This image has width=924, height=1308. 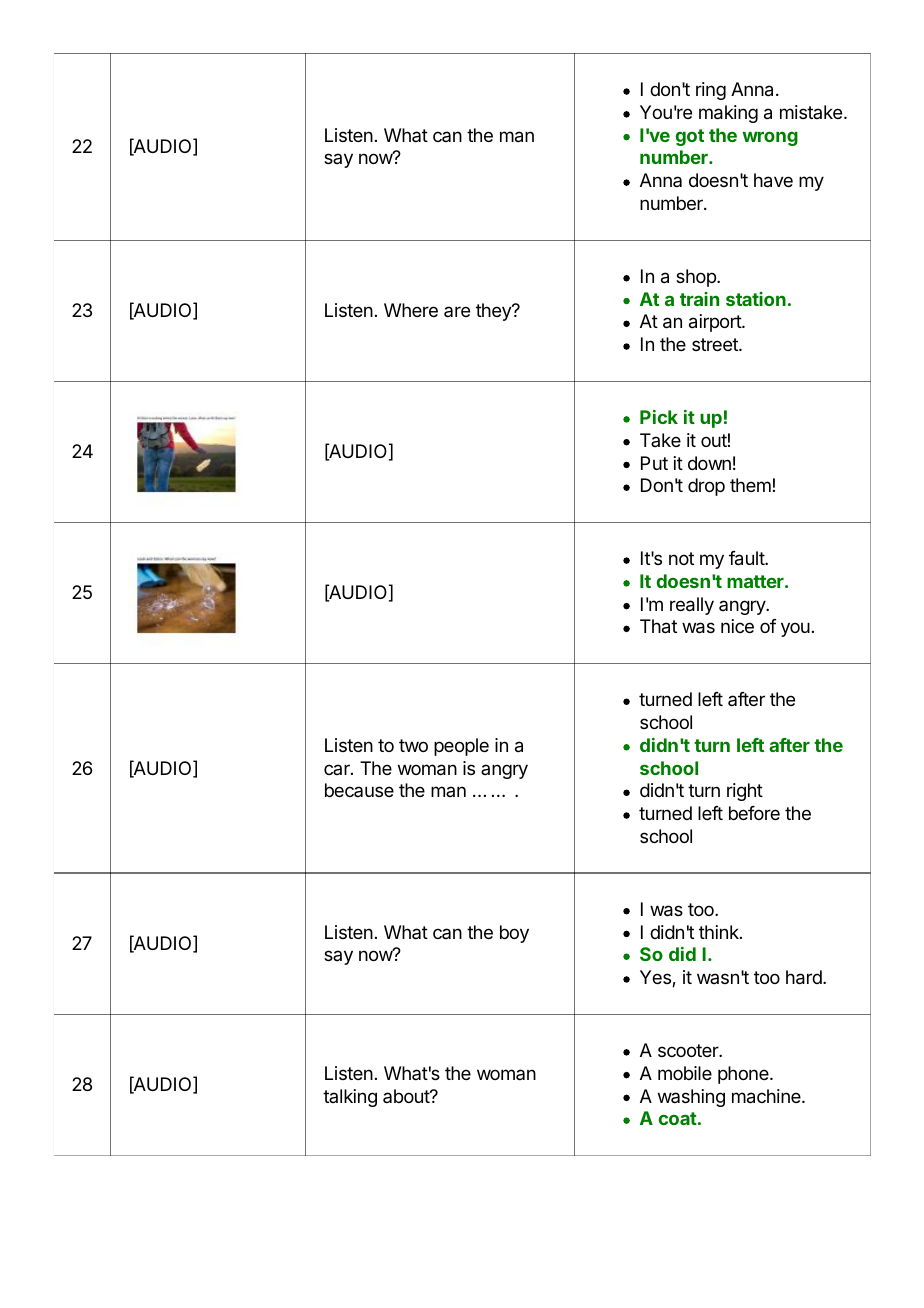 What do you see at coordinates (658, 626) in the image?
I see `That` at bounding box center [658, 626].
